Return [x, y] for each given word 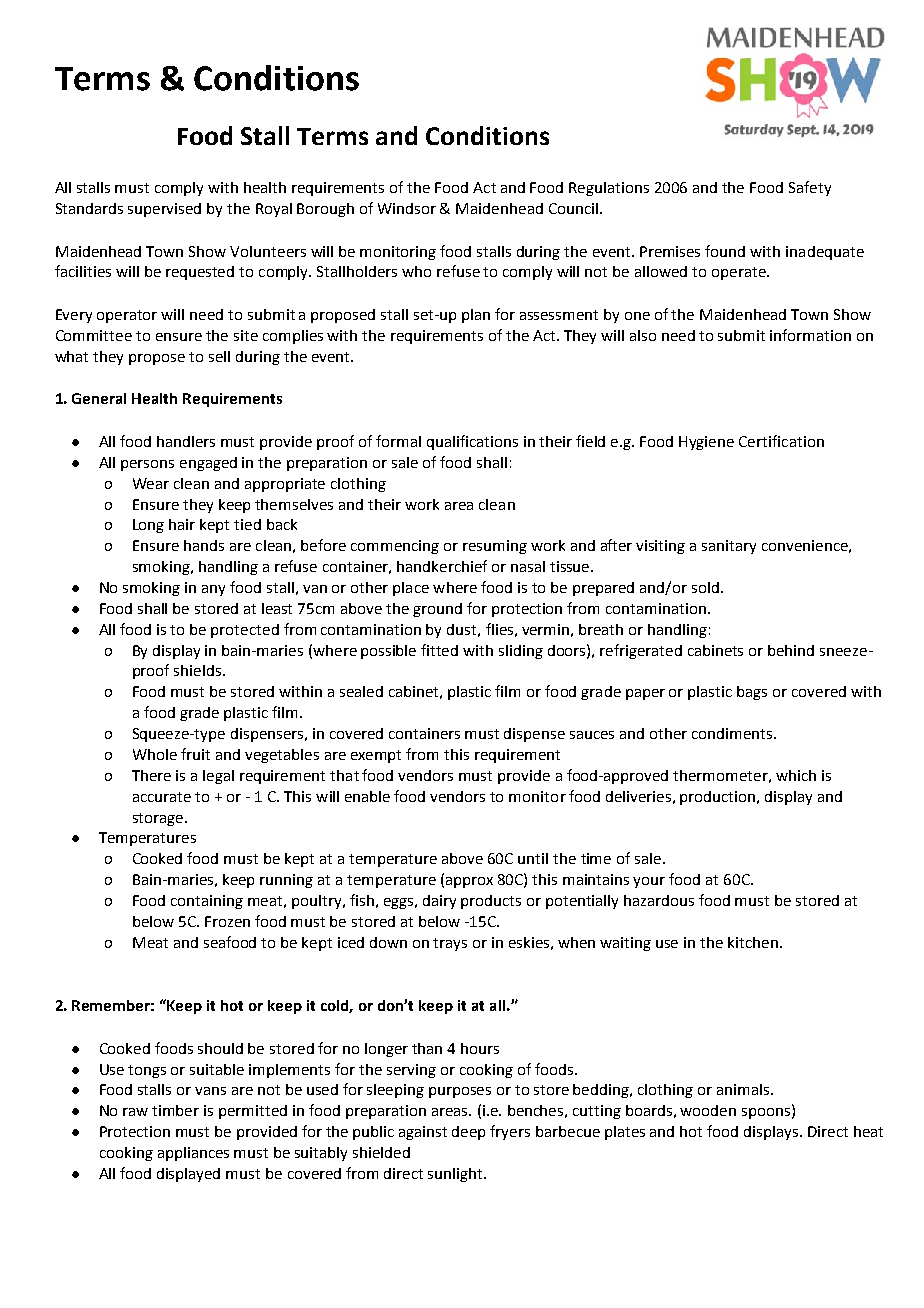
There [151, 775]
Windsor [407, 208]
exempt [376, 756]
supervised [164, 210]
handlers [186, 441]
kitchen [753, 942]
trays [450, 944]
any [213, 590]
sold [705, 587]
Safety [810, 188]
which [796, 775]
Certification [781, 441]
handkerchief [442, 566]
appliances [193, 1154]
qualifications [472, 442]
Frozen [227, 921]
